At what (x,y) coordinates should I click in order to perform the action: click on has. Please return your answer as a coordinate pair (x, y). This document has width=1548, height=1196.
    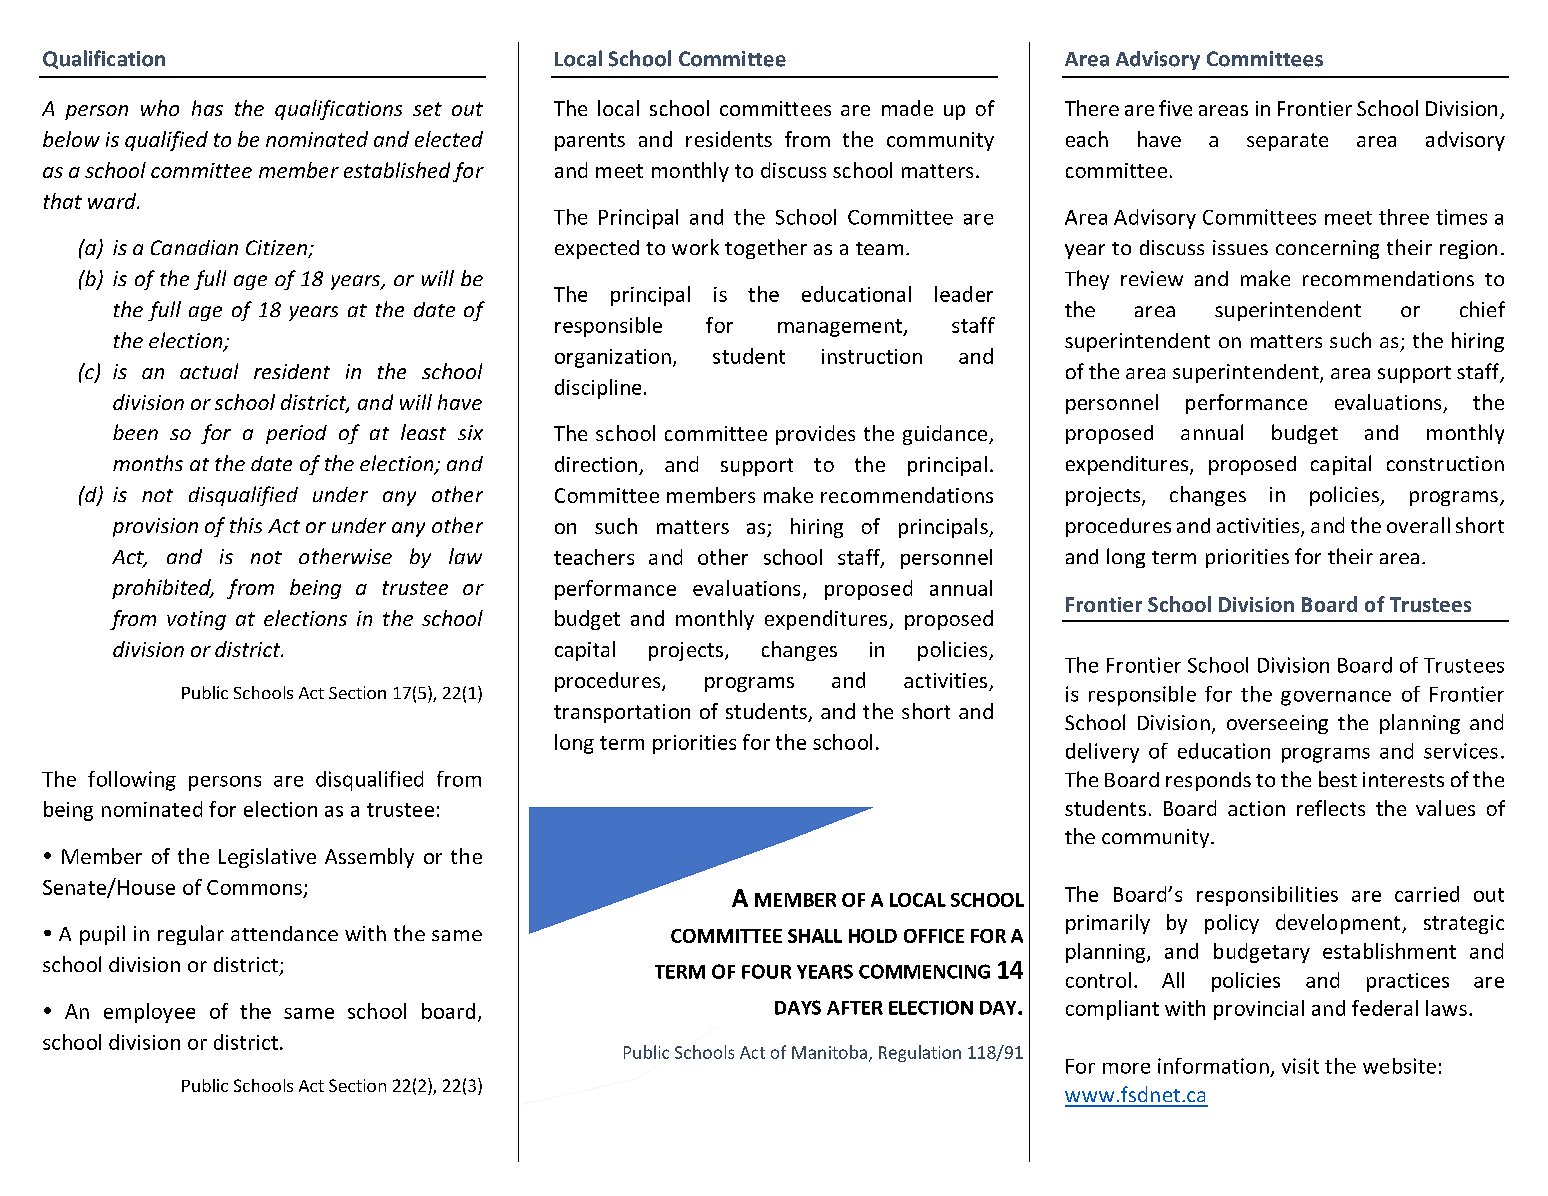
    Looking at the image, I should click on (207, 108).
